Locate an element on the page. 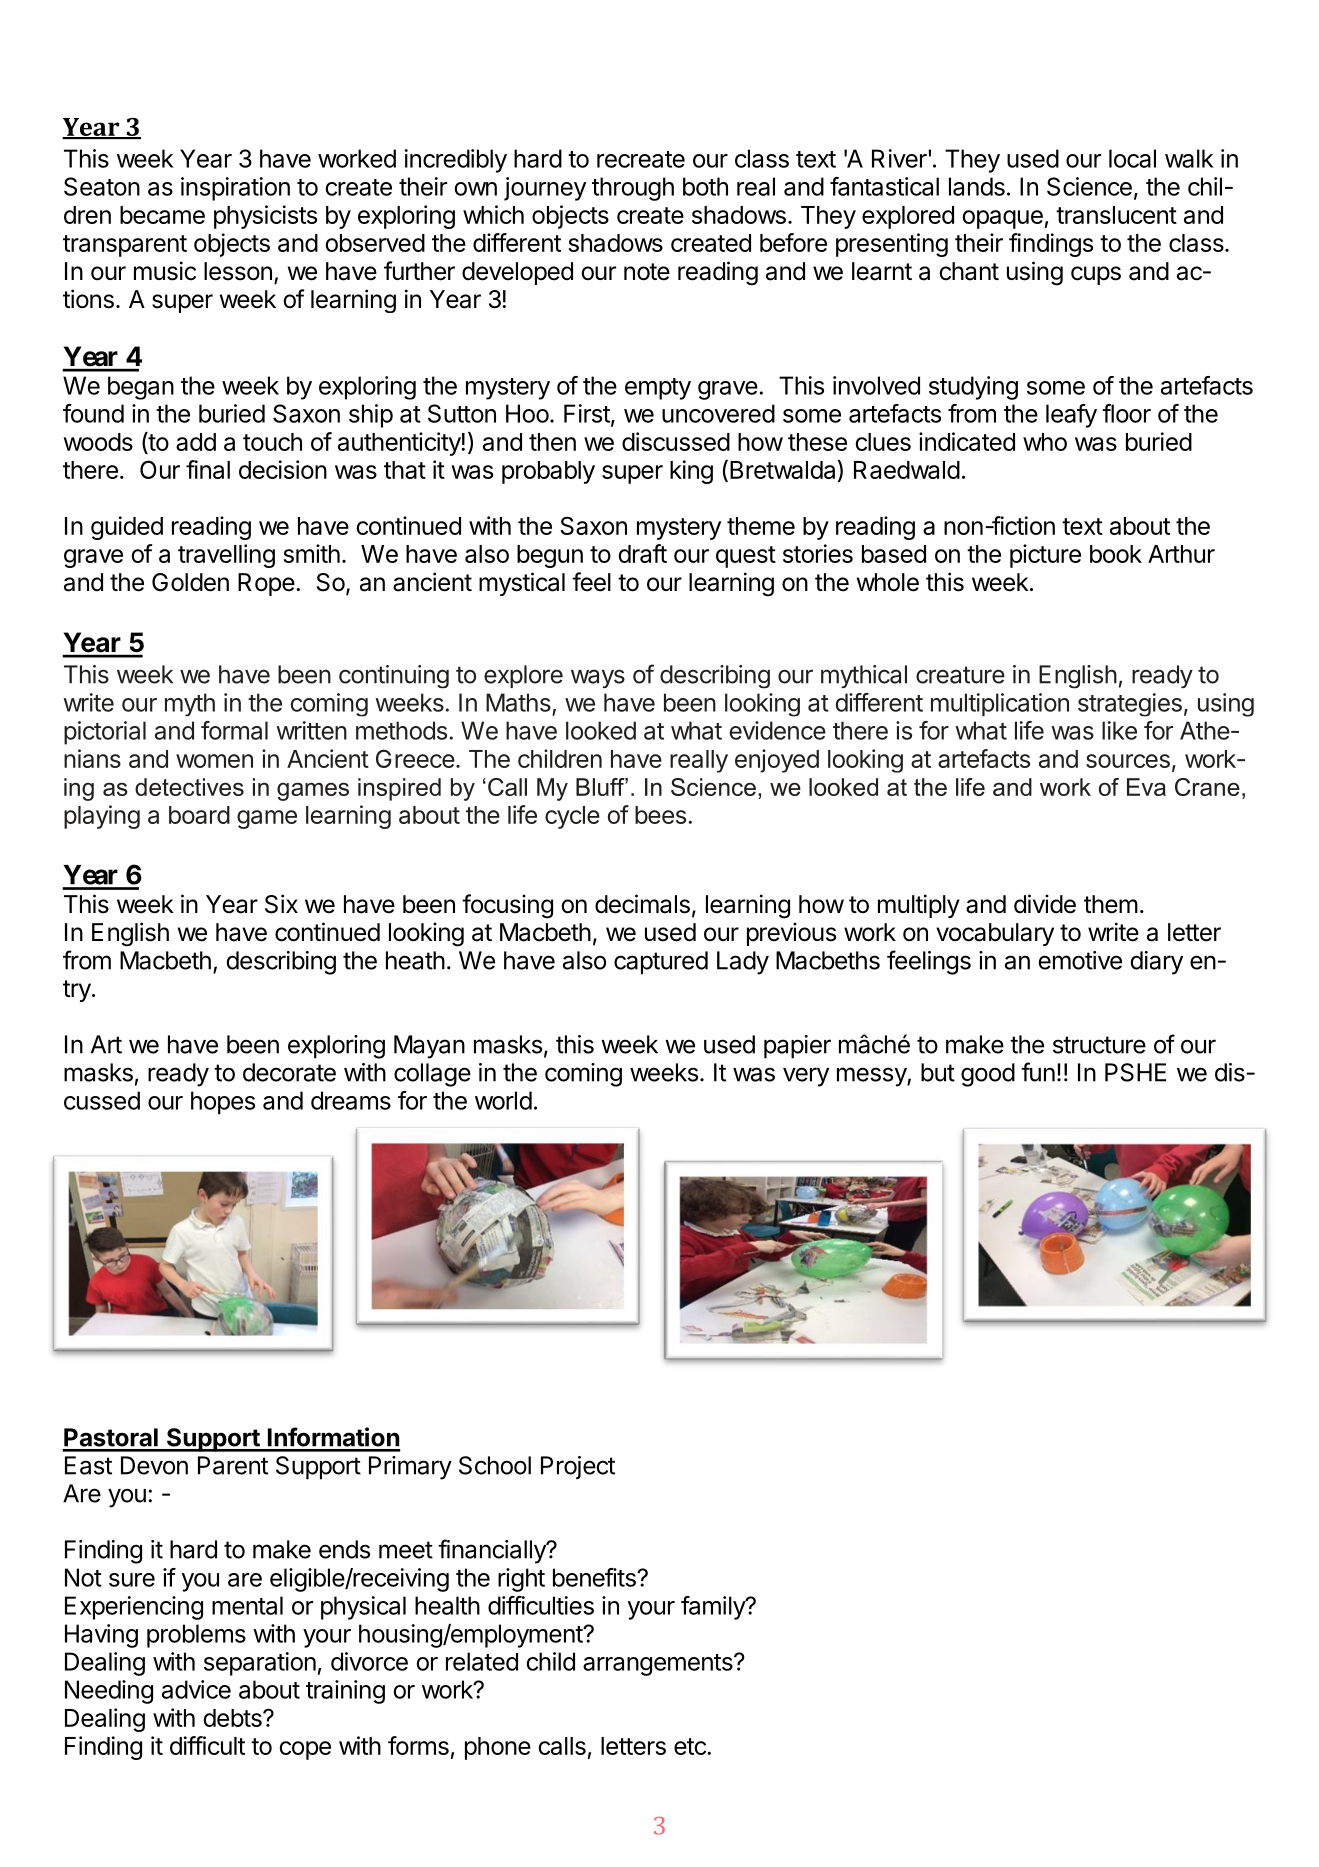 Image resolution: width=1319 pixels, height=1867 pixels. inspiration is located at coordinates (235, 189).
